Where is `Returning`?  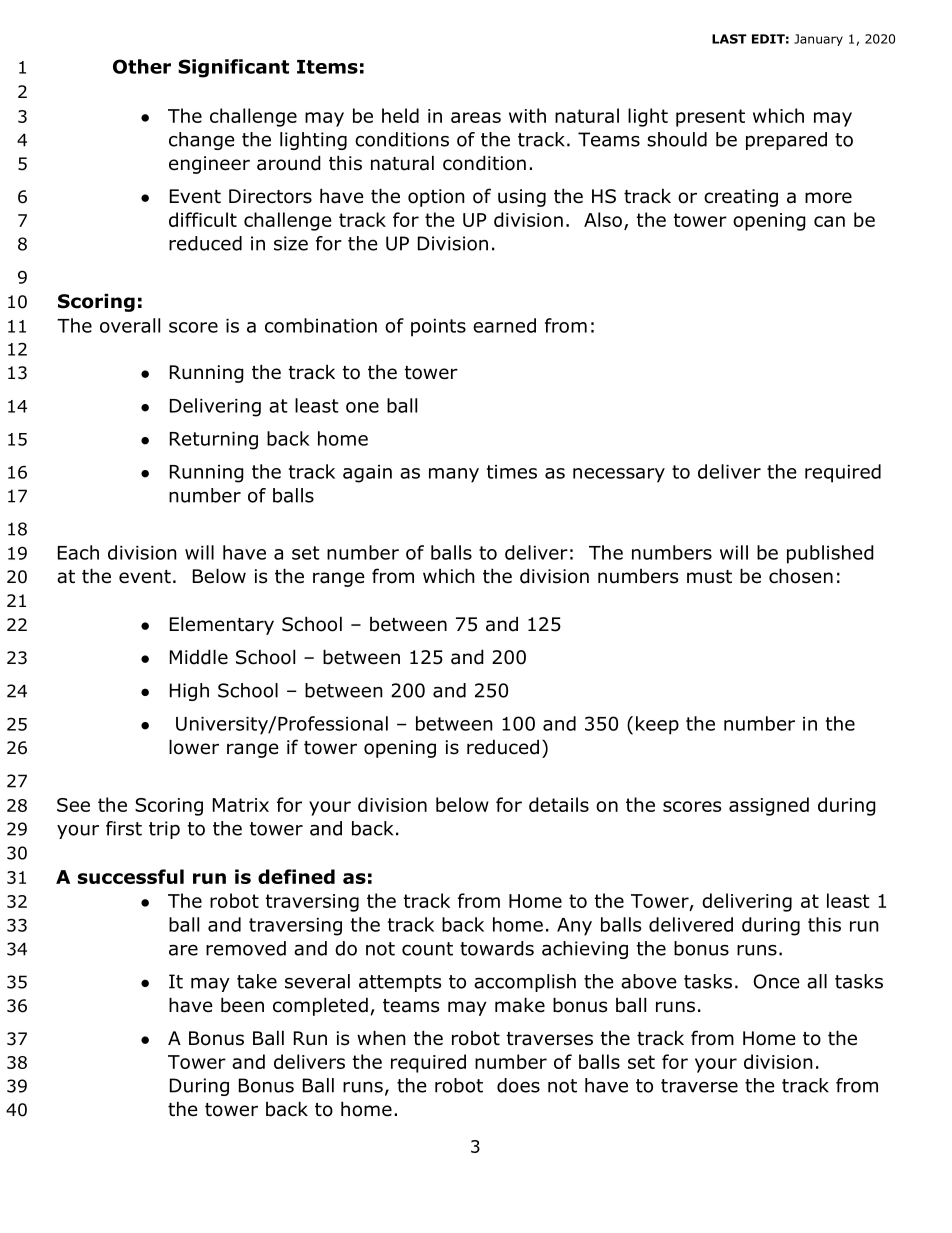 Returning is located at coordinates (214, 441).
